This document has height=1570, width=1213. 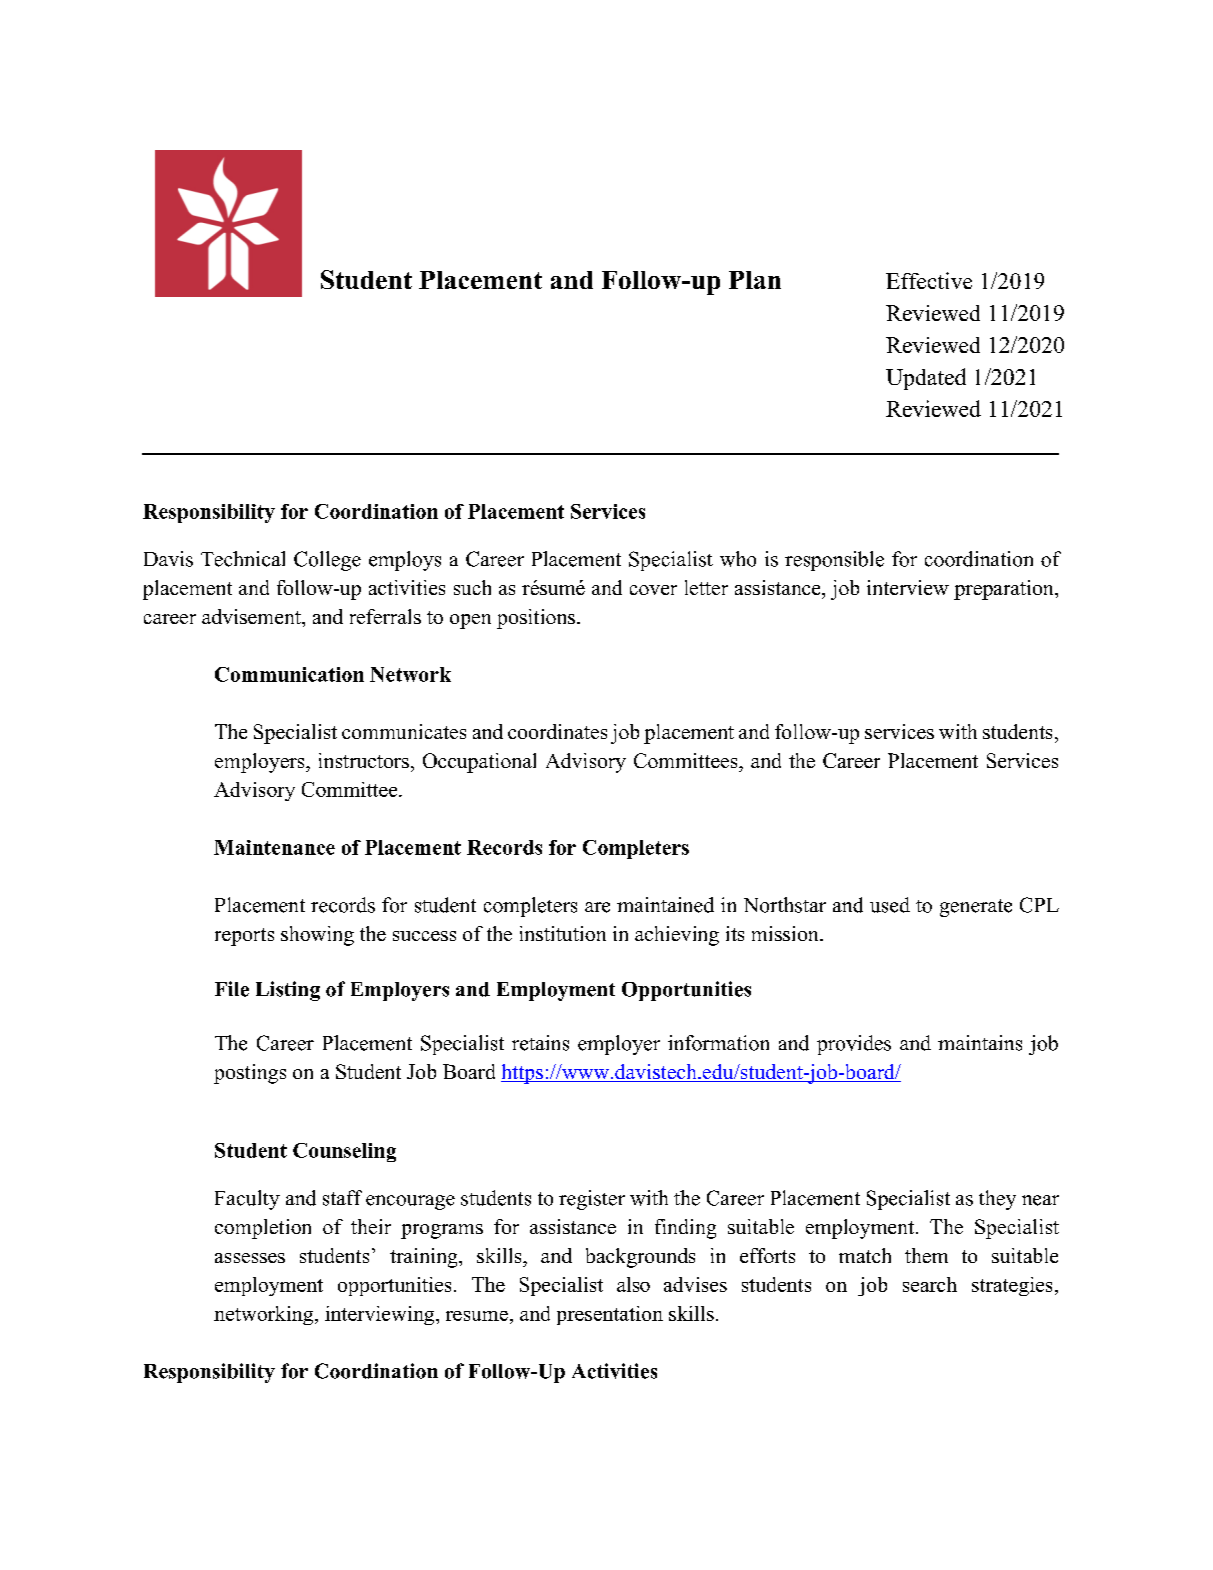 I want to click on College, so click(x=327, y=561).
